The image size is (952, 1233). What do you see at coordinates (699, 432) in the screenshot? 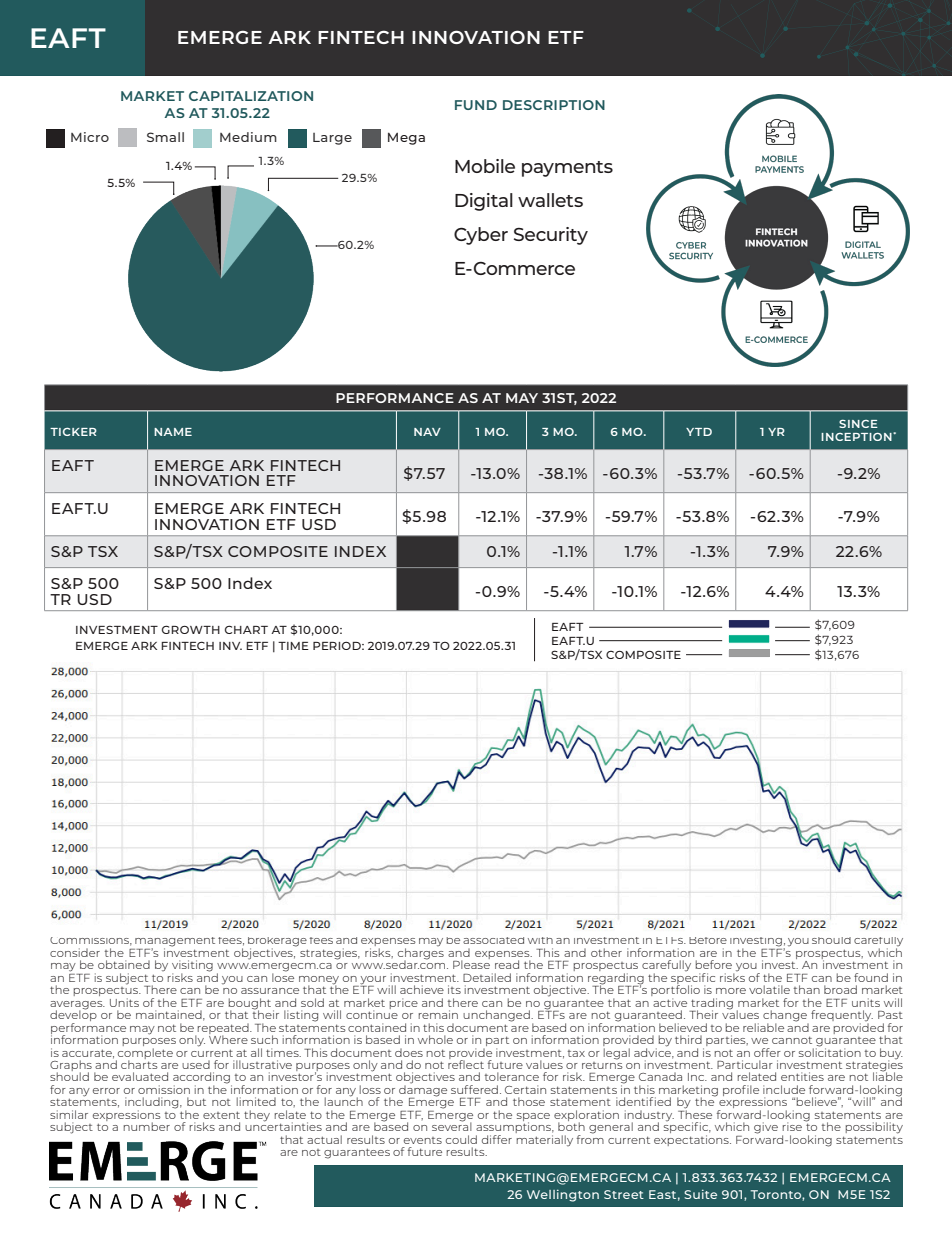
I see `YTD` at bounding box center [699, 432].
